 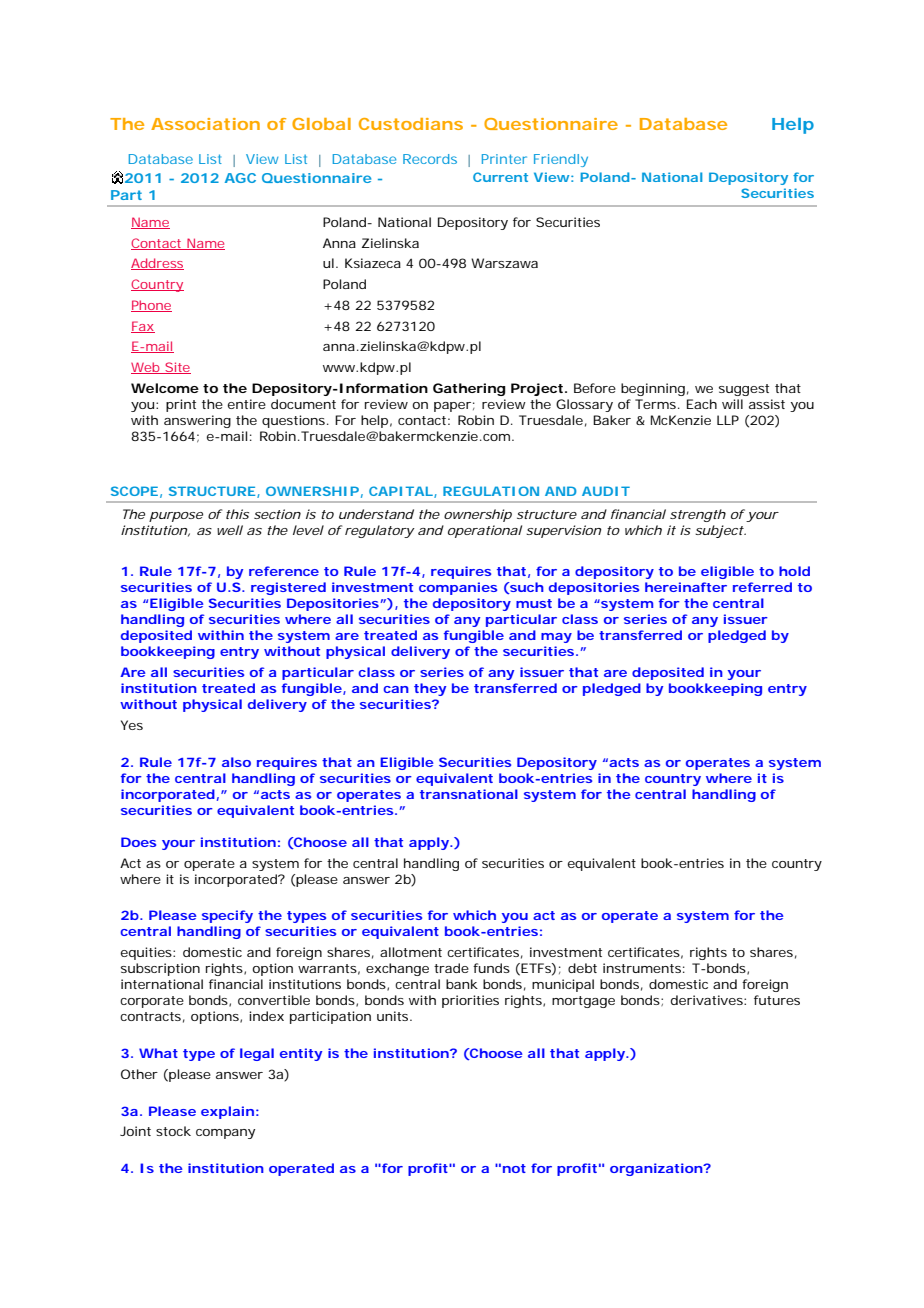 What do you see at coordinates (225, 1134) in the image?
I see `company` at bounding box center [225, 1134].
